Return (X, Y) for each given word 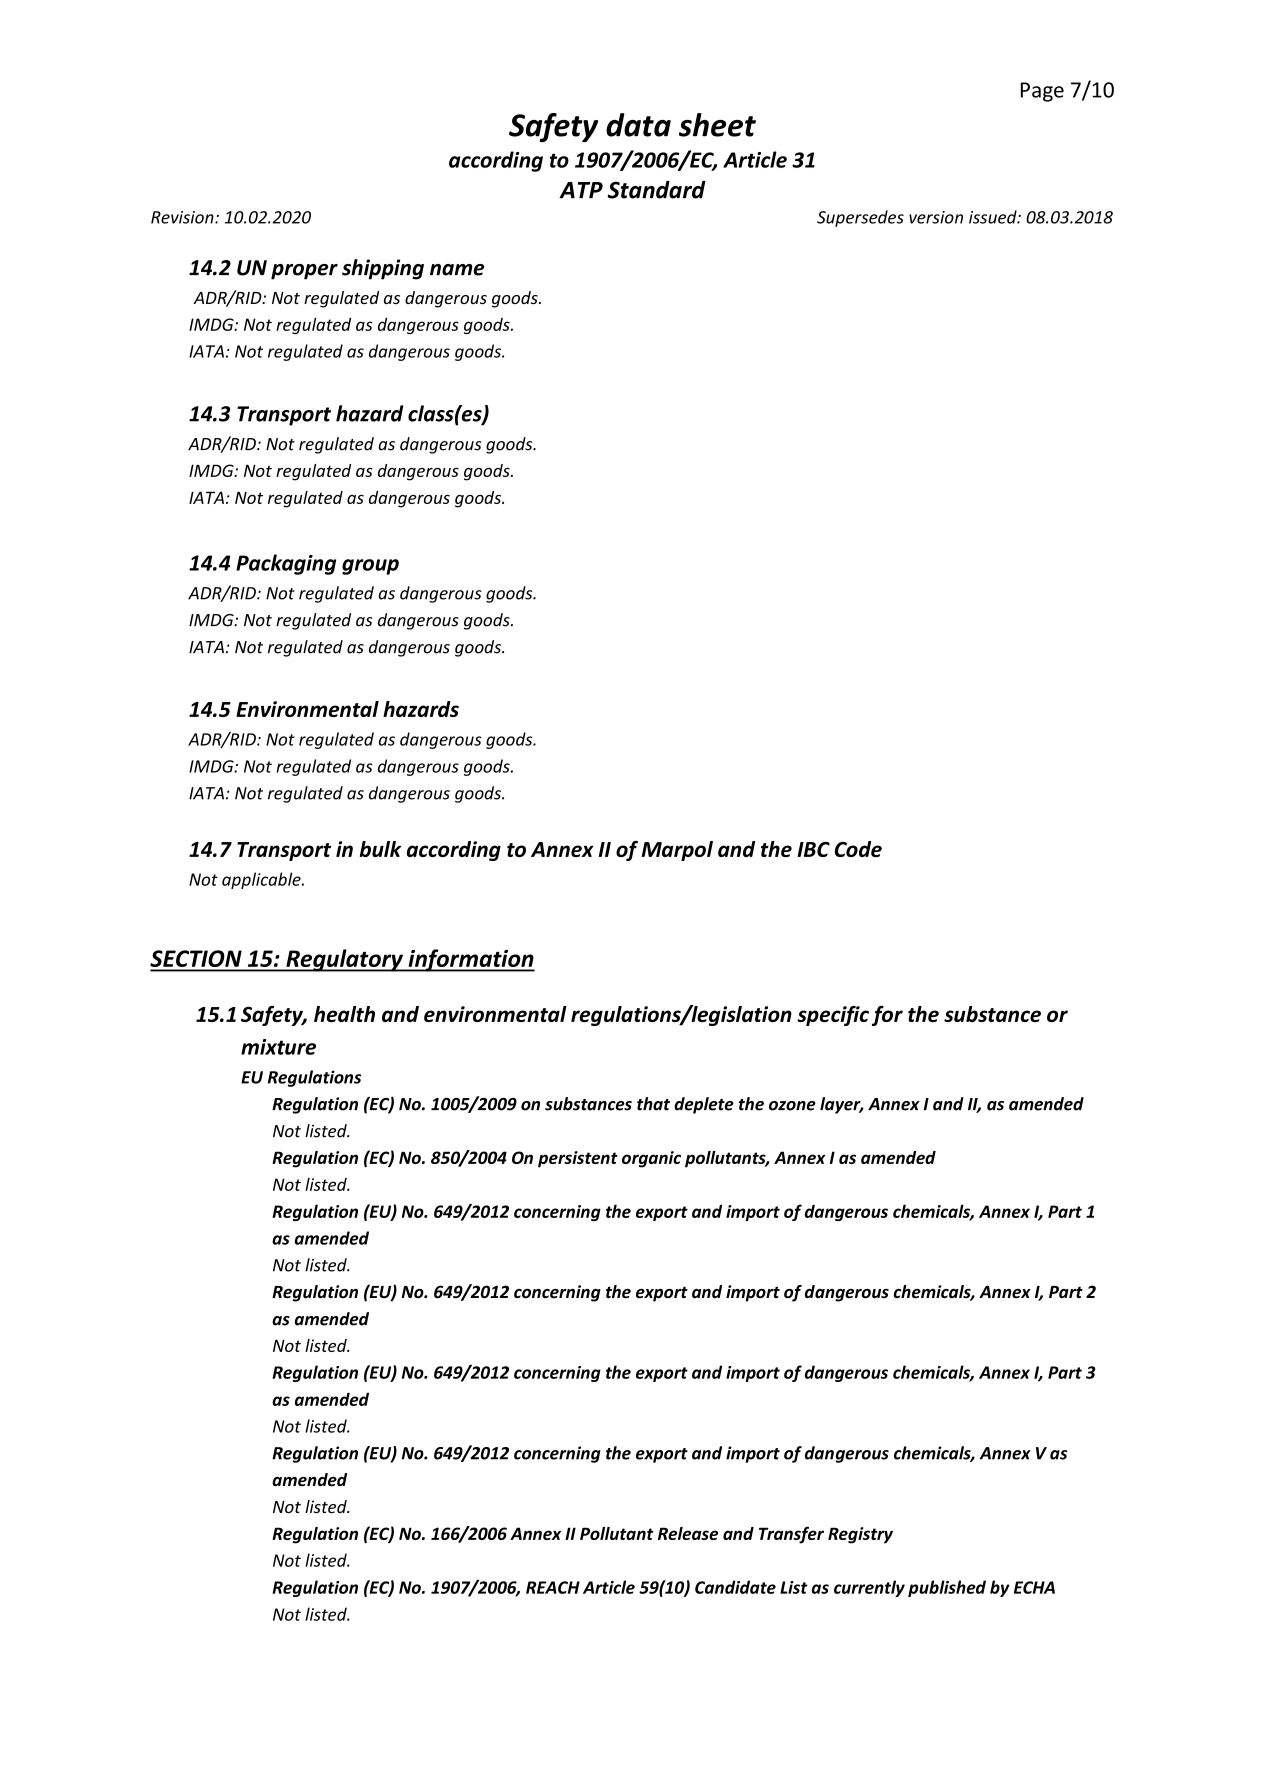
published (947, 1588)
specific (833, 1016)
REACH (553, 1587)
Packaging (286, 564)
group (370, 567)
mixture (278, 1047)
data (638, 125)
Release (688, 1533)
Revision (183, 217)
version (936, 217)
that (653, 1104)
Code (858, 849)
